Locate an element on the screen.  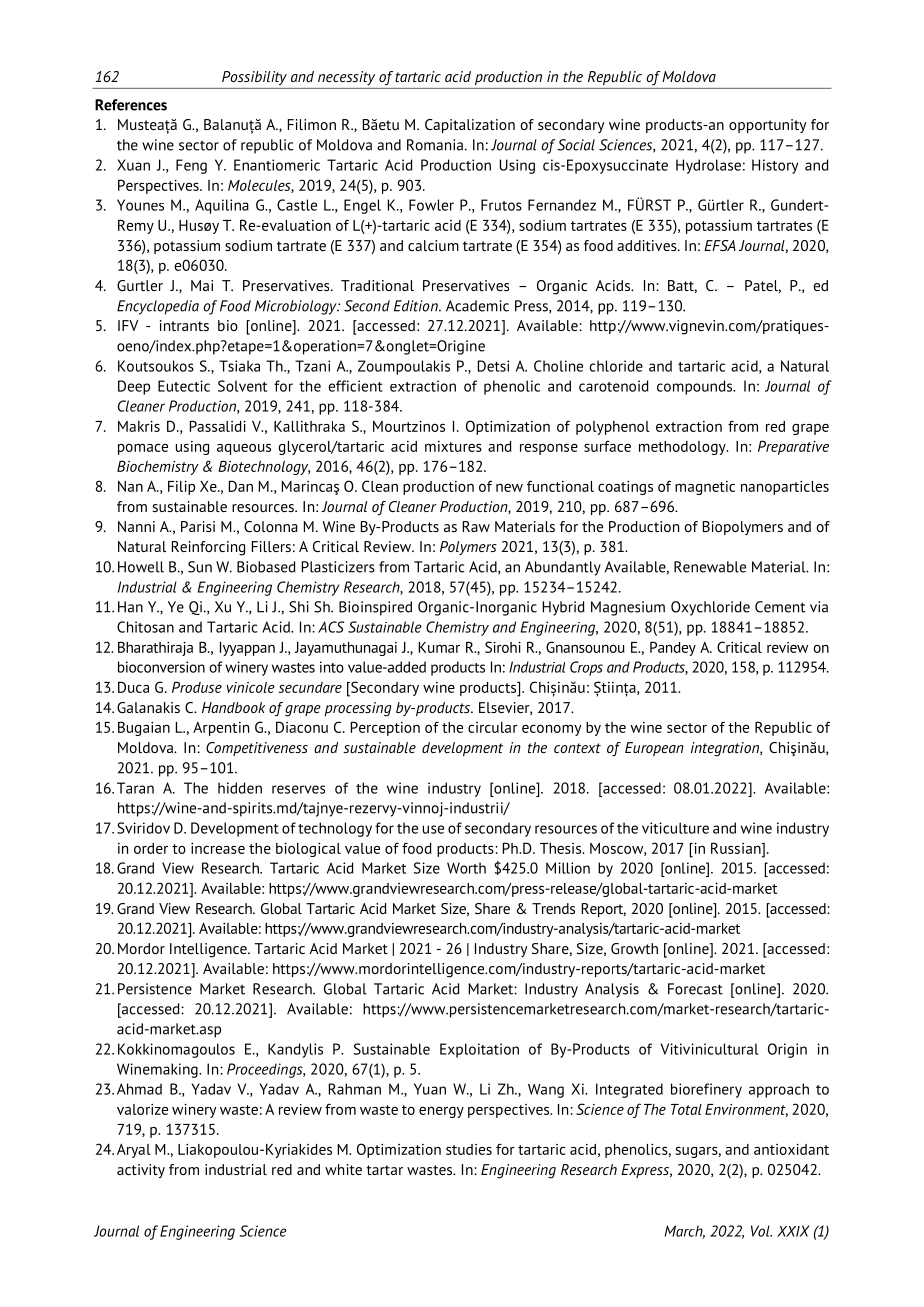
activity is located at coordinates (141, 1171).
